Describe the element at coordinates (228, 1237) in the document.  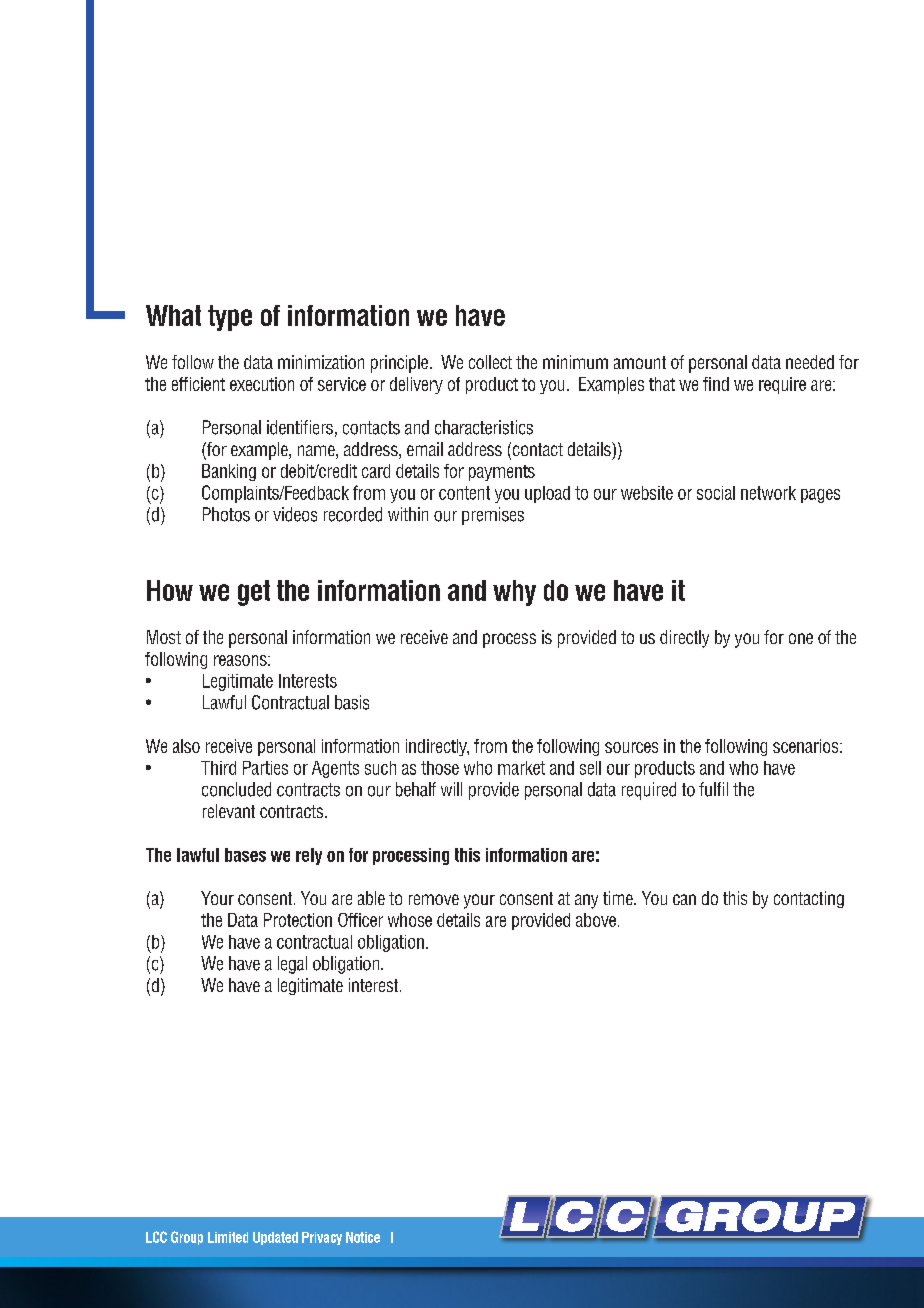
I see `Limited` at that location.
